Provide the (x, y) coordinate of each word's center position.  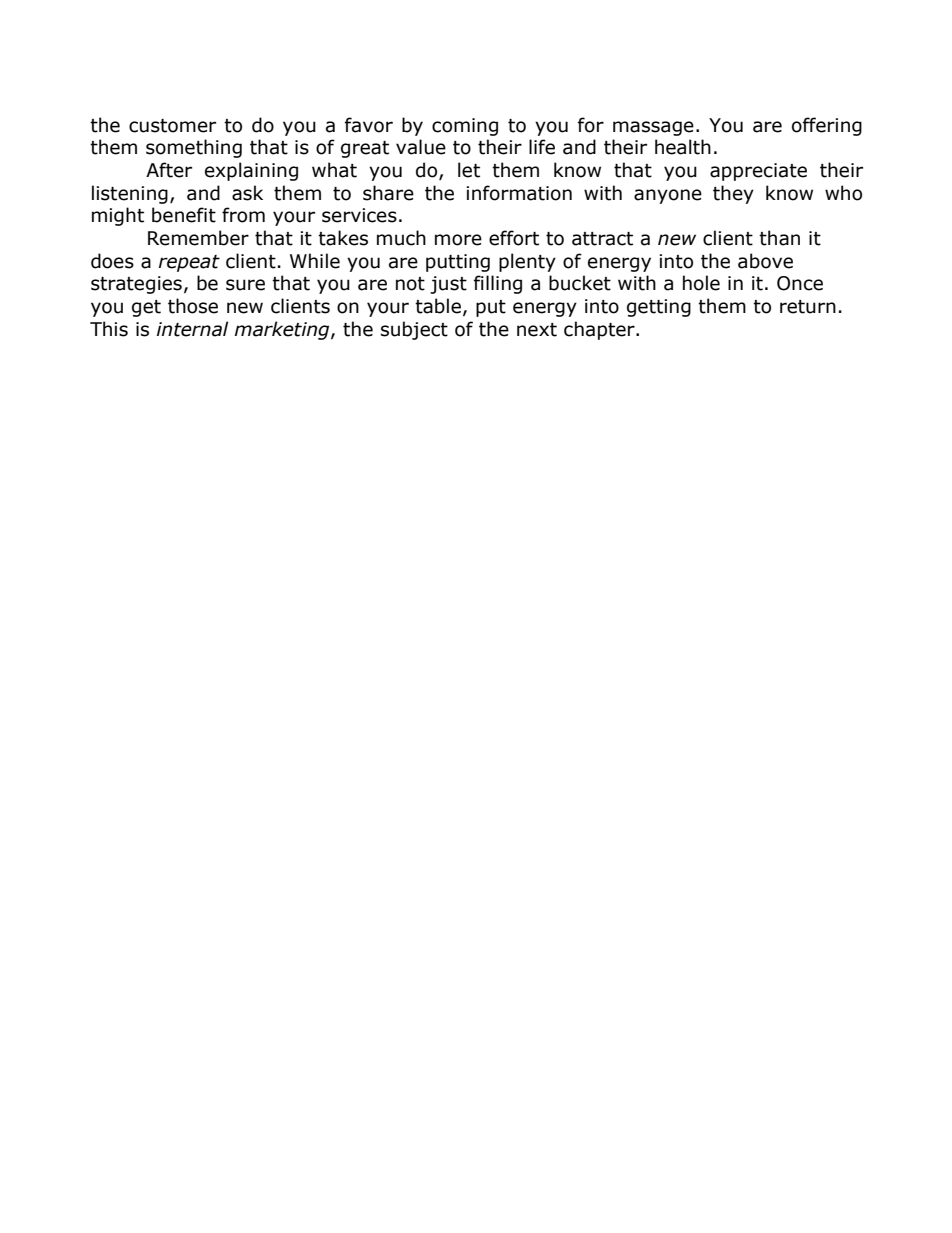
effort (514, 238)
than (779, 238)
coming (465, 127)
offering (827, 126)
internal (192, 329)
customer (172, 126)
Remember (198, 238)
